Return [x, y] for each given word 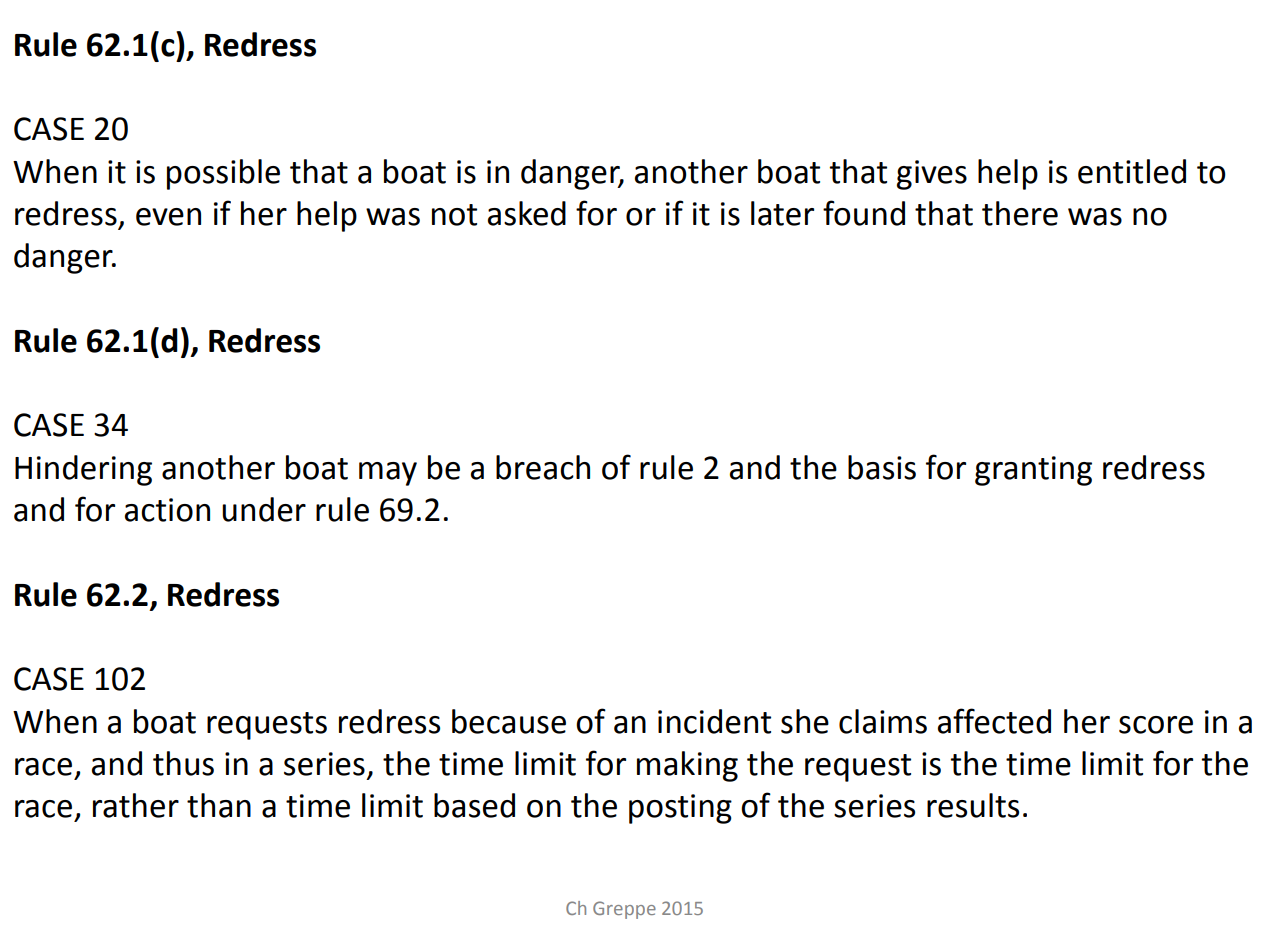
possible [223, 174]
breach [543, 467]
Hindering [83, 470]
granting [1033, 471]
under [264, 509]
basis [882, 467]
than [219, 805]
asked [527, 213]
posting [680, 809]
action [167, 510]
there [1020, 213]
